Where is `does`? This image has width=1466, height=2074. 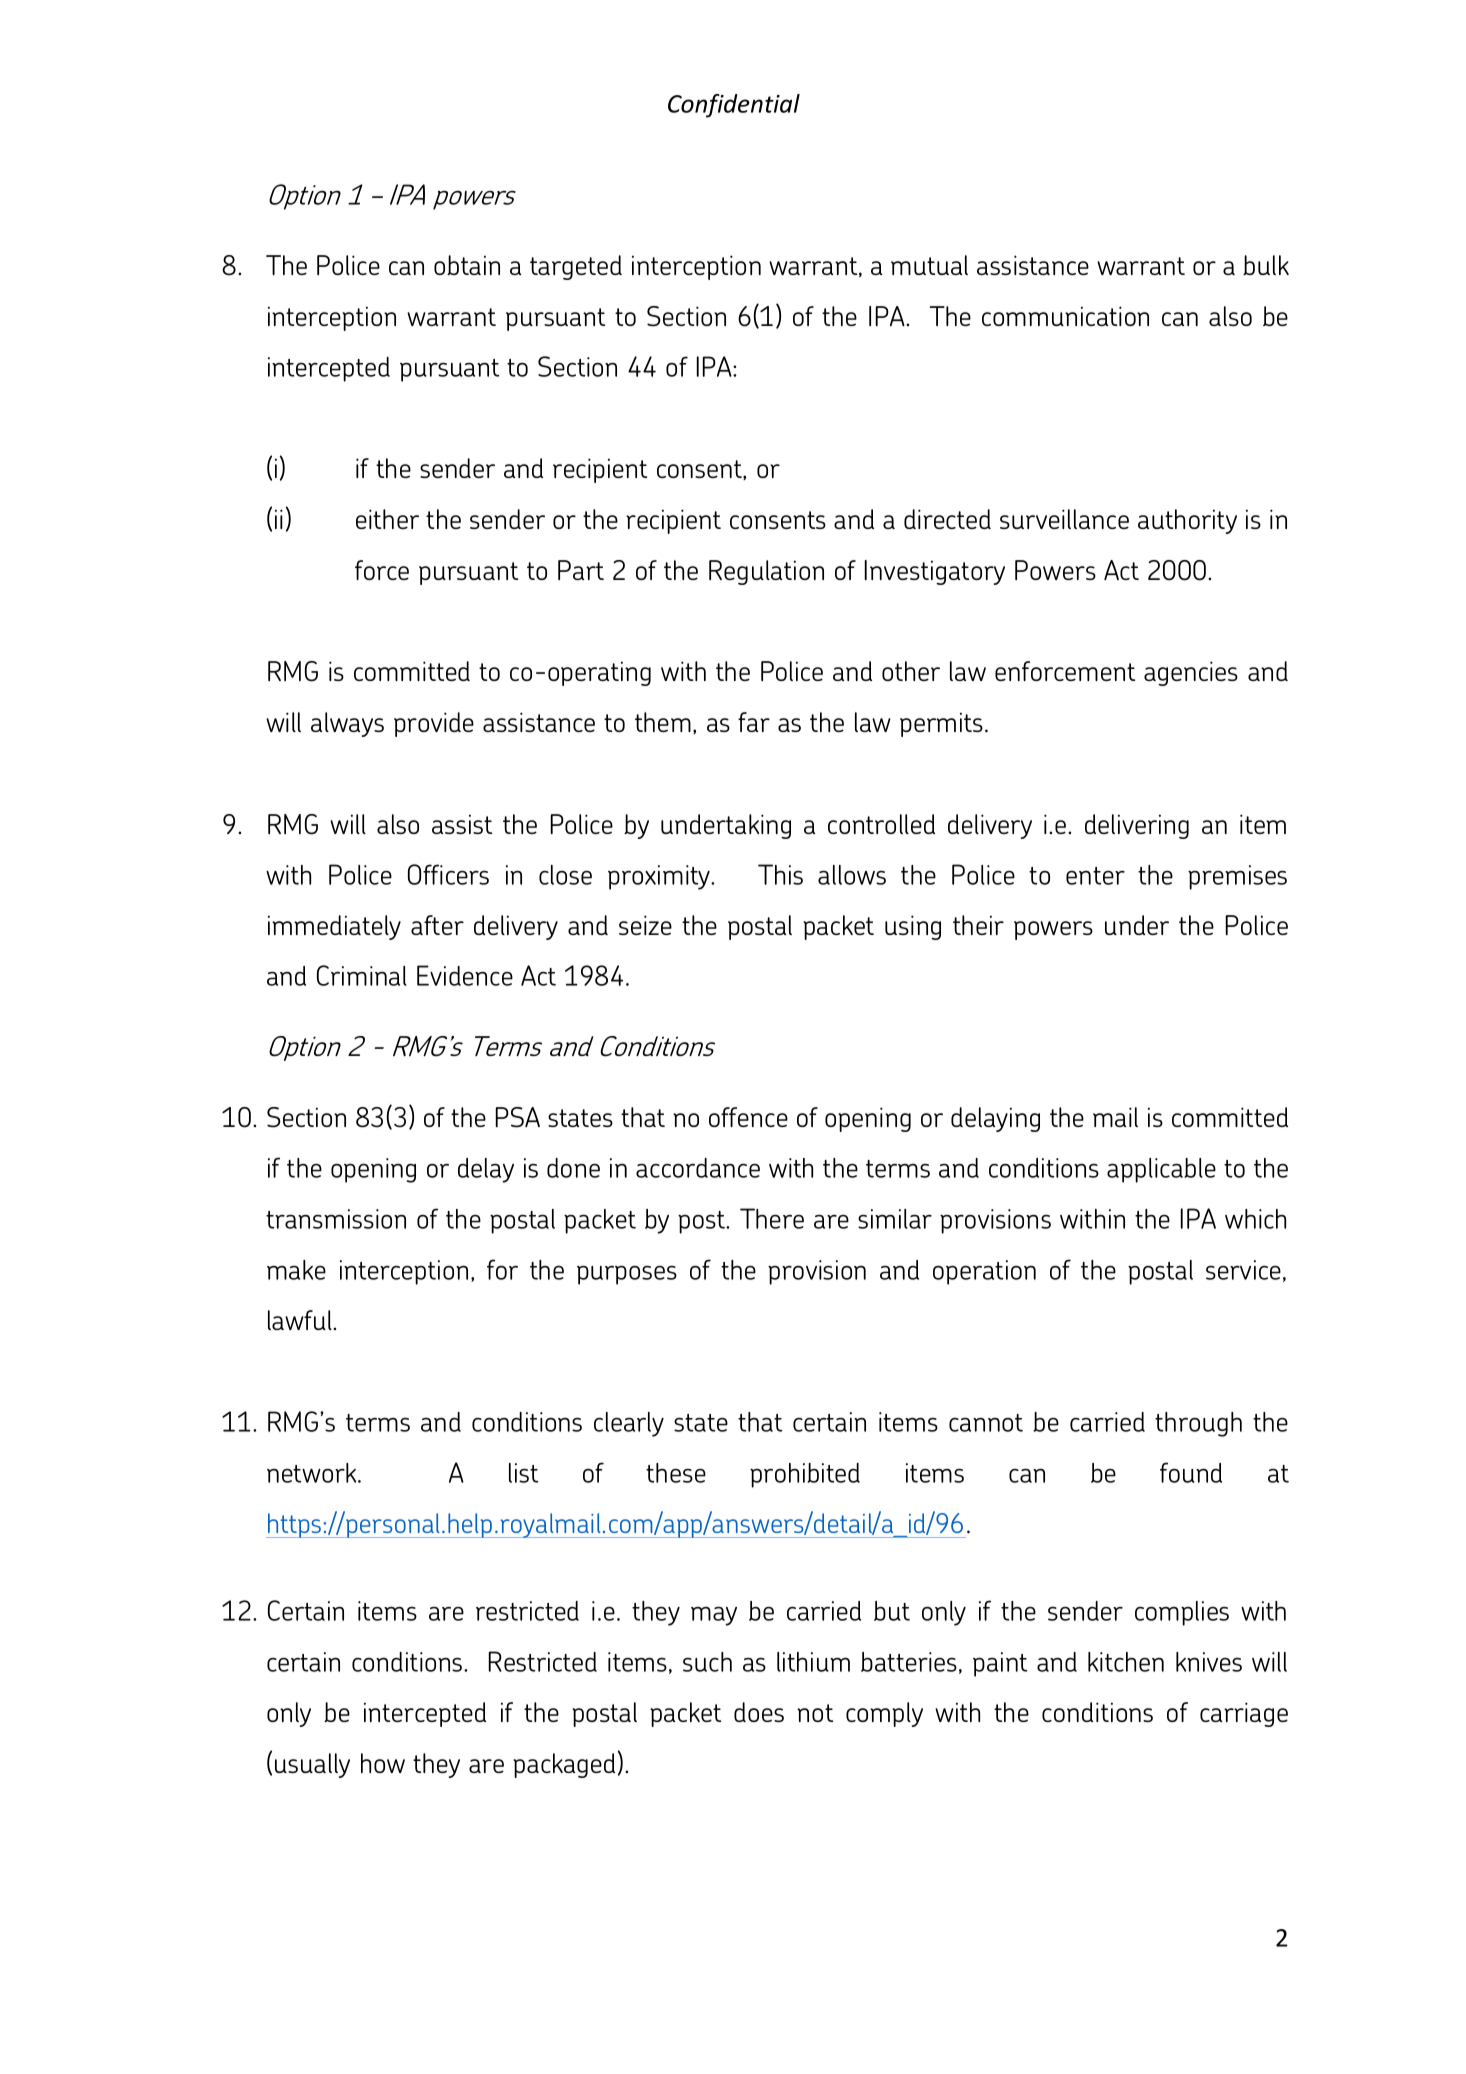 does is located at coordinates (759, 1712).
